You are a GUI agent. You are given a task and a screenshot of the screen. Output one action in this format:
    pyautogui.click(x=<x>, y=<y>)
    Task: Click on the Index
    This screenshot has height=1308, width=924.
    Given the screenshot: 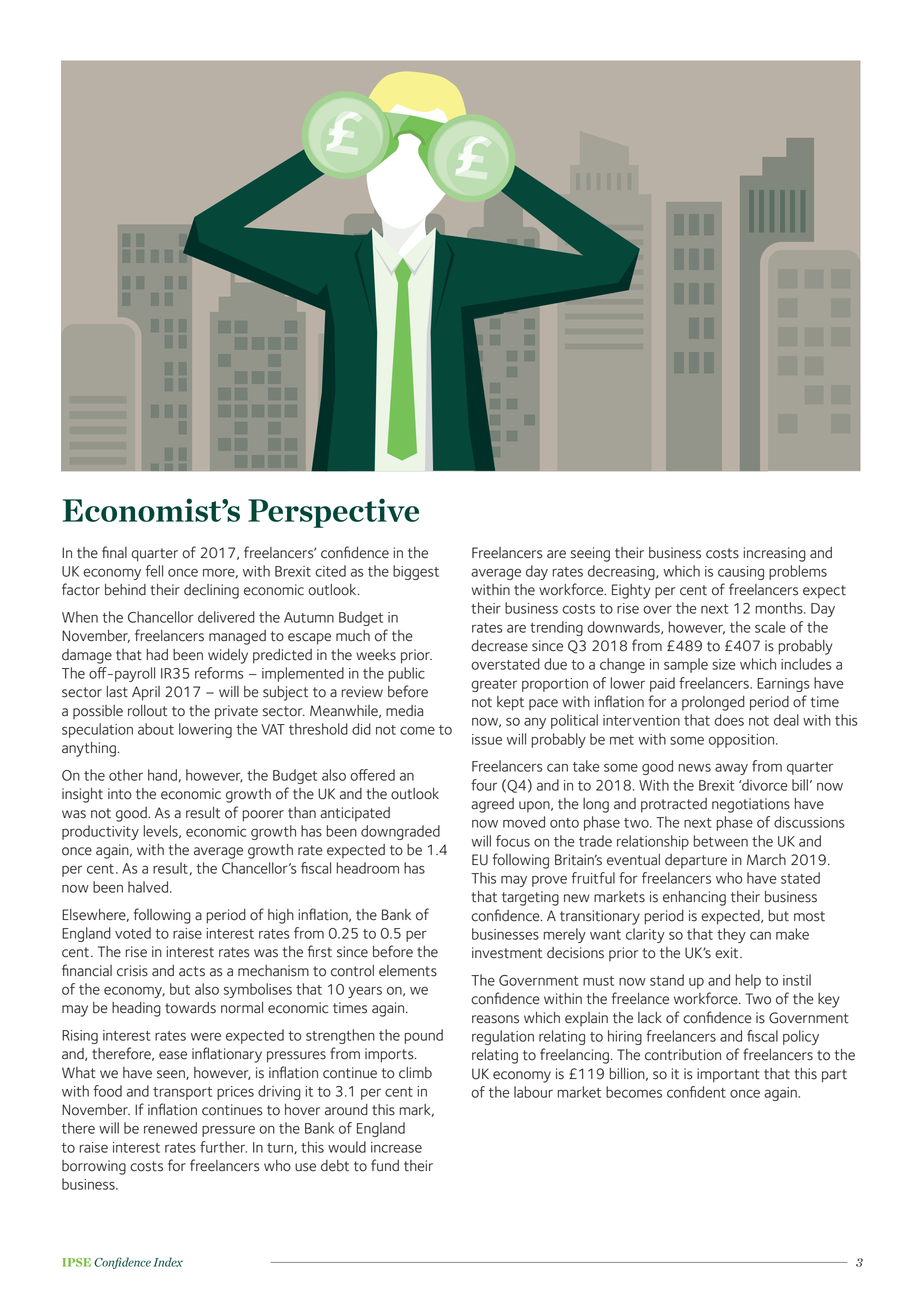 What is the action you would take?
    pyautogui.click(x=168, y=1262)
